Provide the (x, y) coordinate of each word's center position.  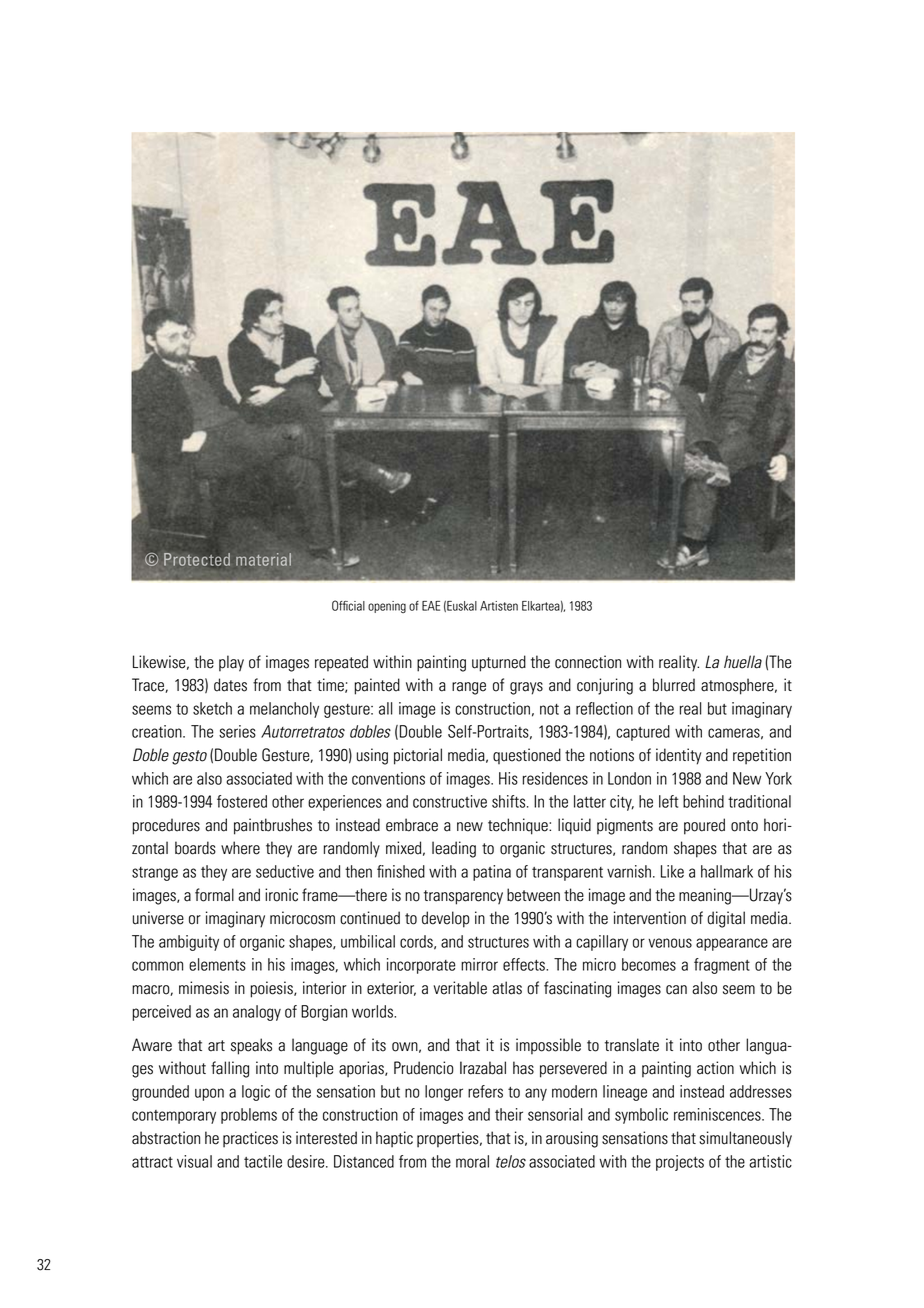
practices (250, 1139)
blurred (674, 685)
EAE (431, 606)
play (231, 663)
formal (214, 895)
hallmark (727, 871)
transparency (463, 897)
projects (680, 1163)
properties (449, 1139)
